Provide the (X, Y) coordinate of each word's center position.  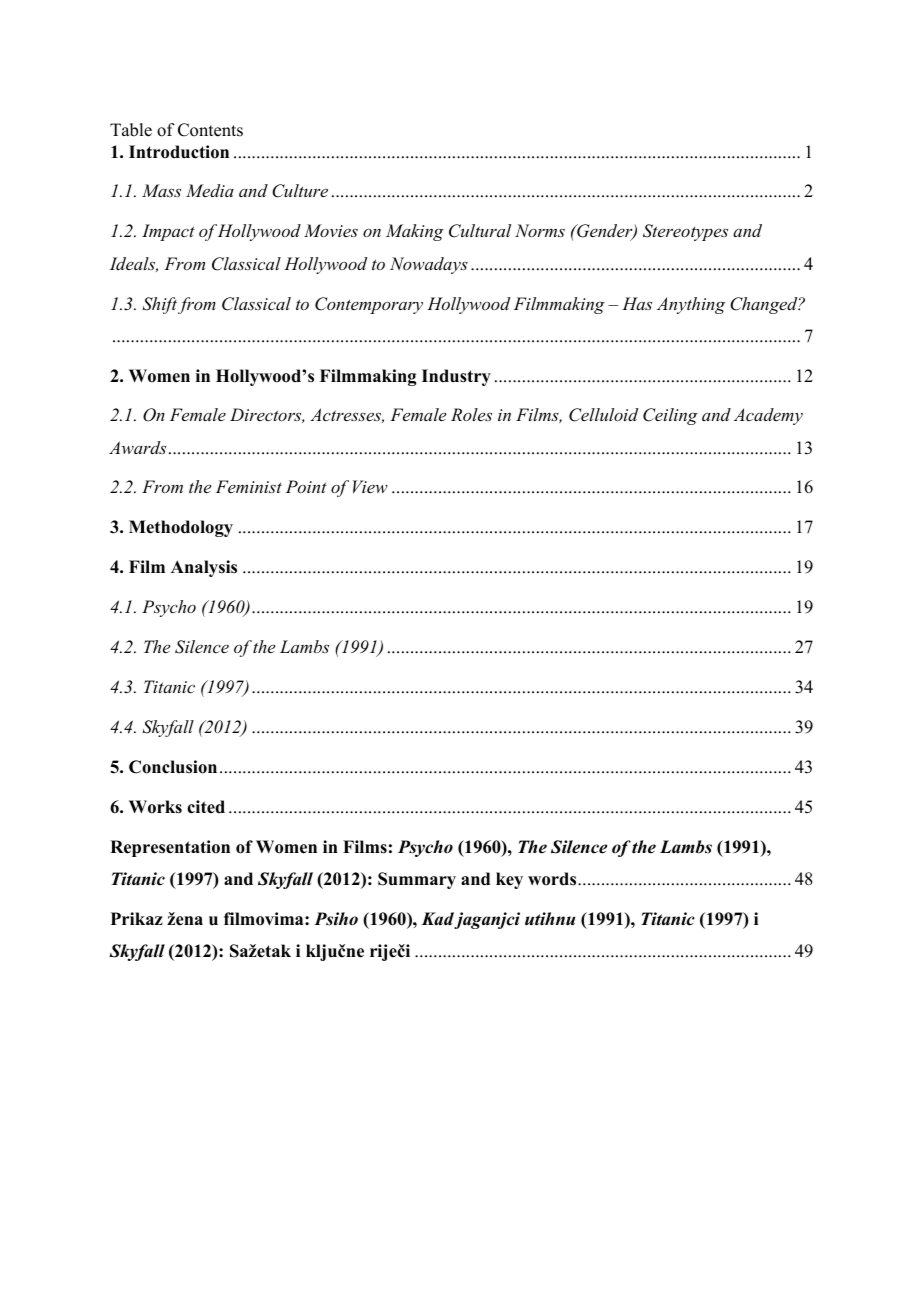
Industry (456, 377)
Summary (417, 880)
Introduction (179, 152)
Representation (170, 848)
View (370, 486)
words (553, 879)
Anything (691, 305)
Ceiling (670, 416)
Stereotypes (685, 232)
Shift (159, 305)
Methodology (181, 528)
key (509, 880)
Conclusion (173, 767)
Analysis (204, 568)
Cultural (480, 231)
